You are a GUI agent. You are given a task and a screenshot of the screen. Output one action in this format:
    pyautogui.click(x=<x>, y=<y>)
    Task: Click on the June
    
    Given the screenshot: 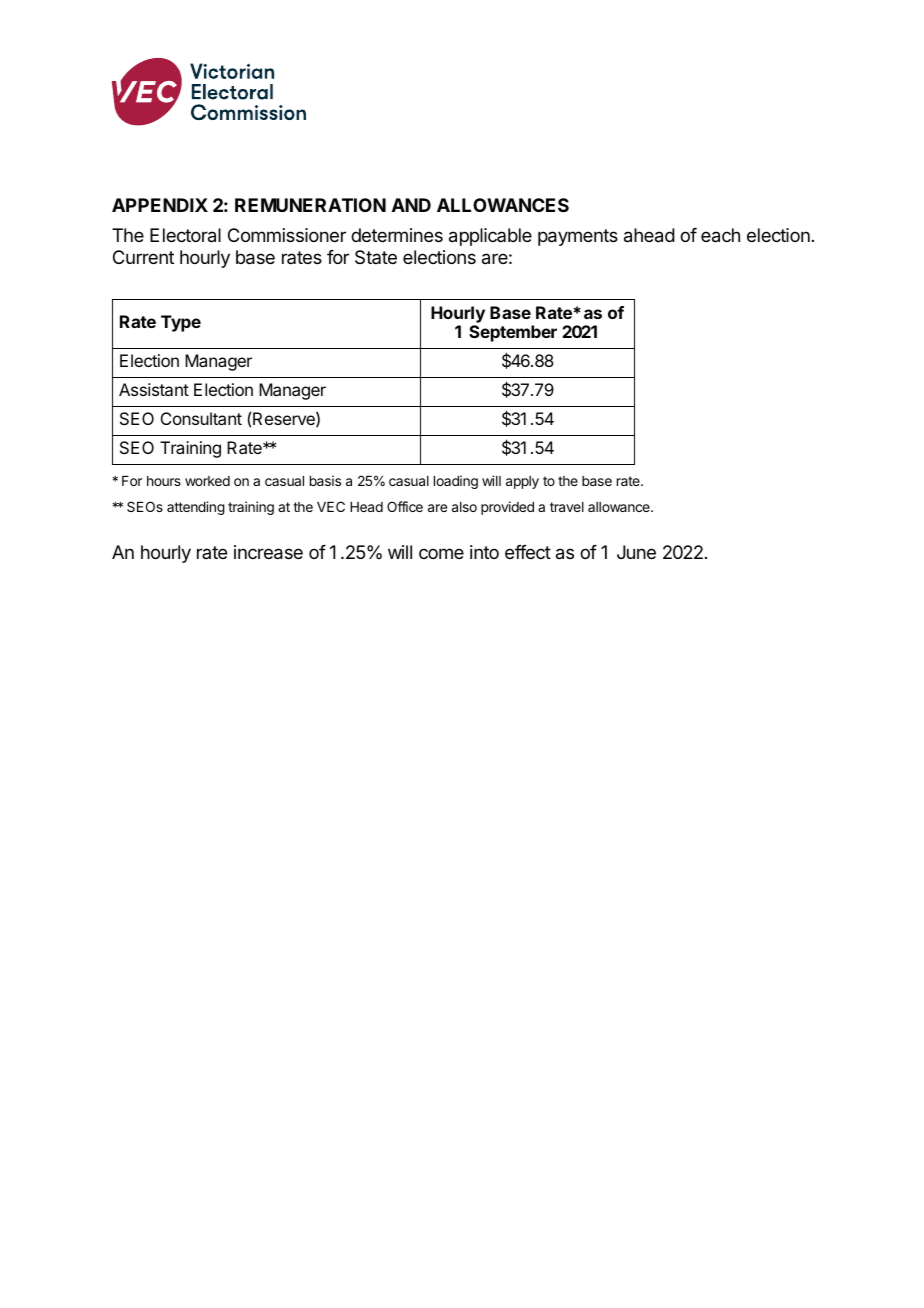 What is the action you would take?
    pyautogui.click(x=636, y=552)
